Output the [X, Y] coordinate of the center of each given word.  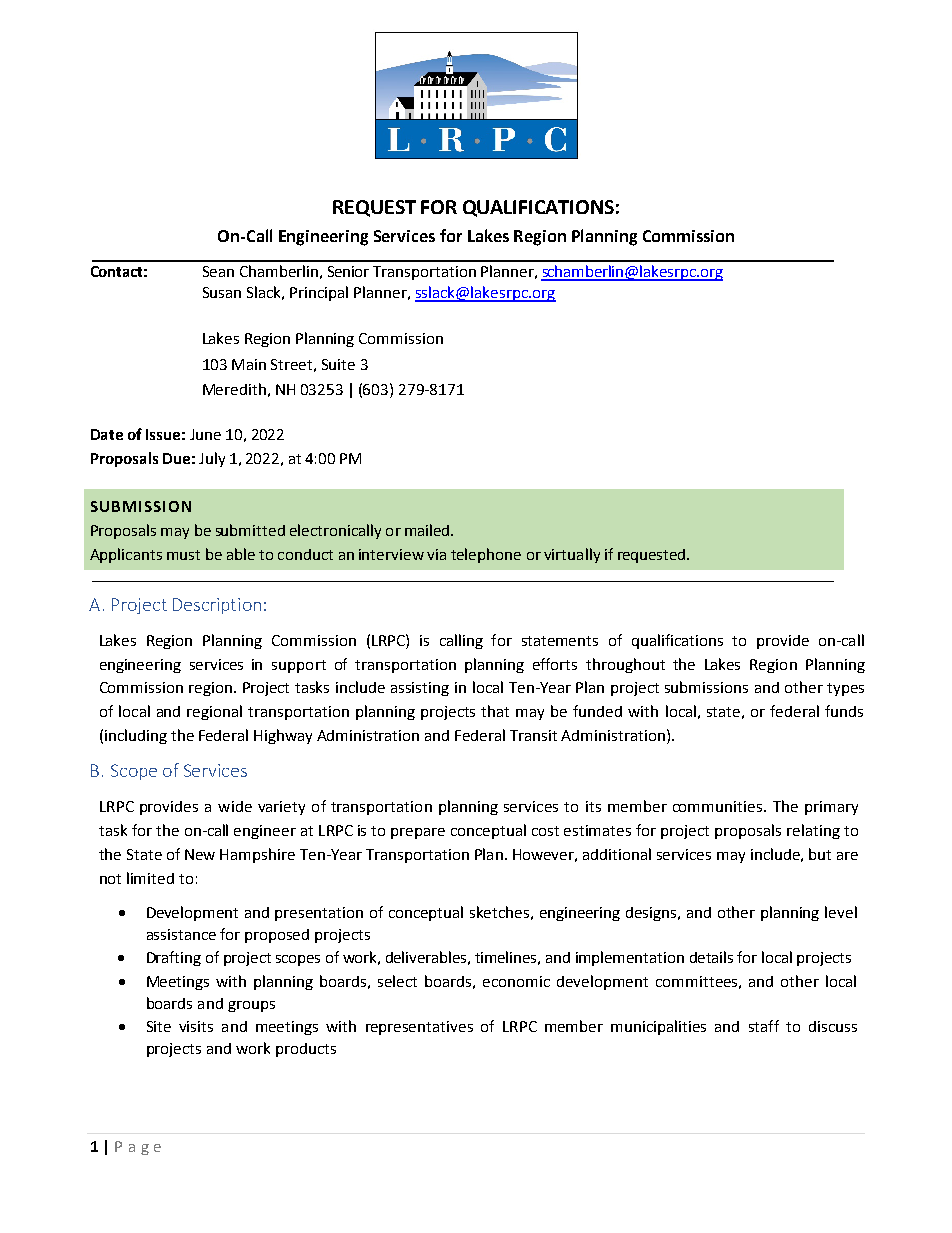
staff [764, 1026]
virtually [572, 555]
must [183, 555]
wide [235, 806]
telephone [486, 555]
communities [717, 806]
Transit [533, 735]
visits [196, 1026]
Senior [348, 271]
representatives [419, 1028]
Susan [222, 292]
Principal [319, 293]
